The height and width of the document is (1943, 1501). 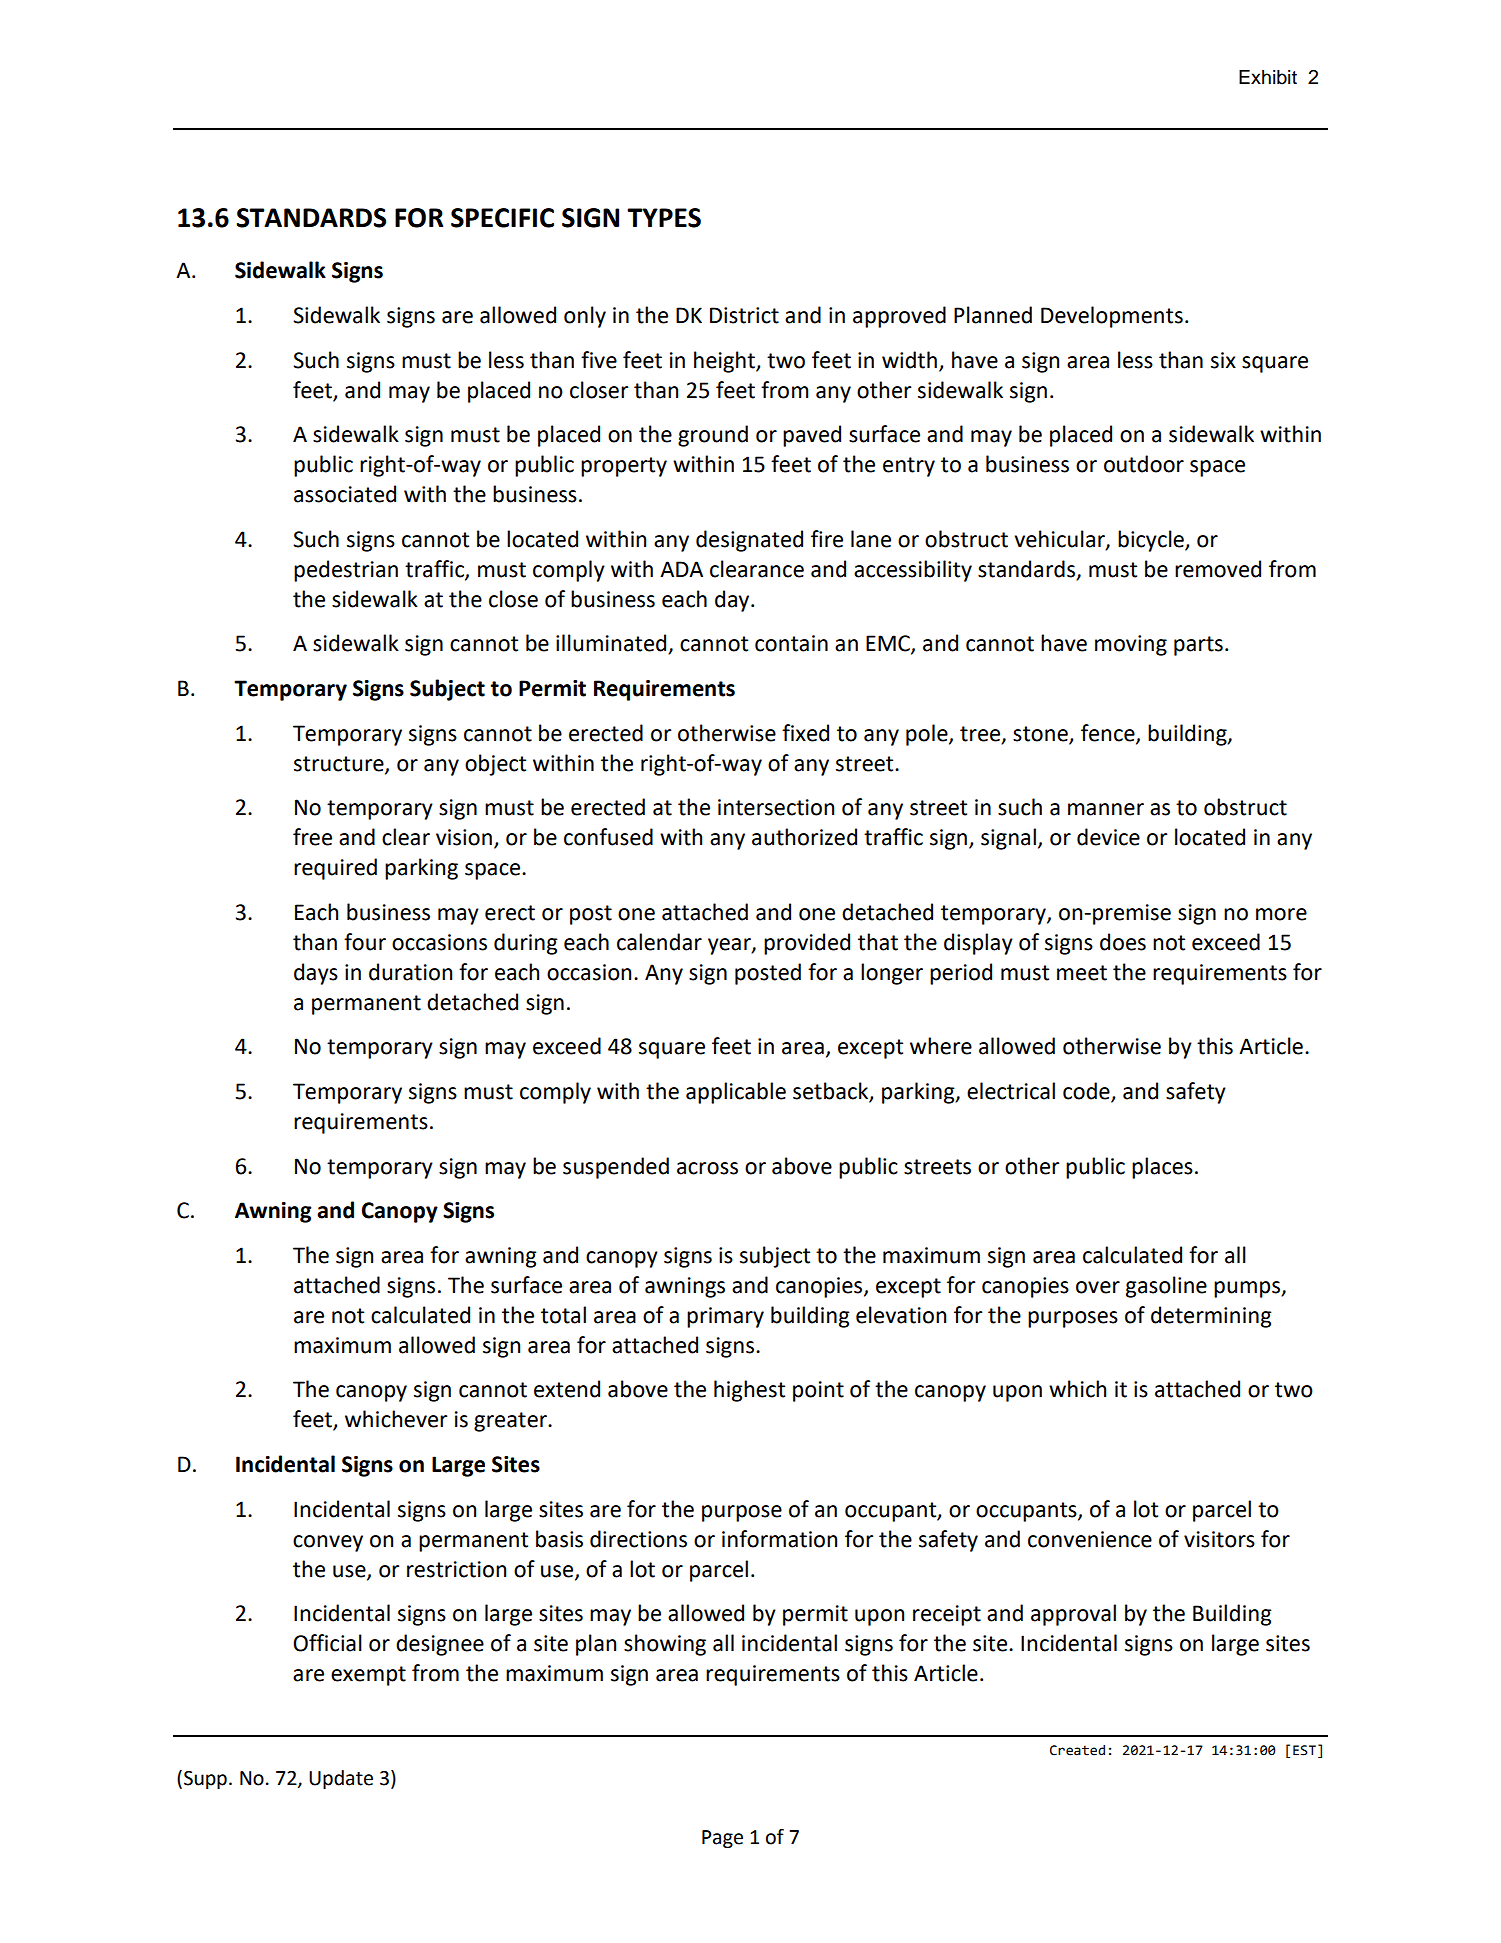 What do you see at coordinates (1131, 645) in the document?
I see `moving` at bounding box center [1131, 645].
